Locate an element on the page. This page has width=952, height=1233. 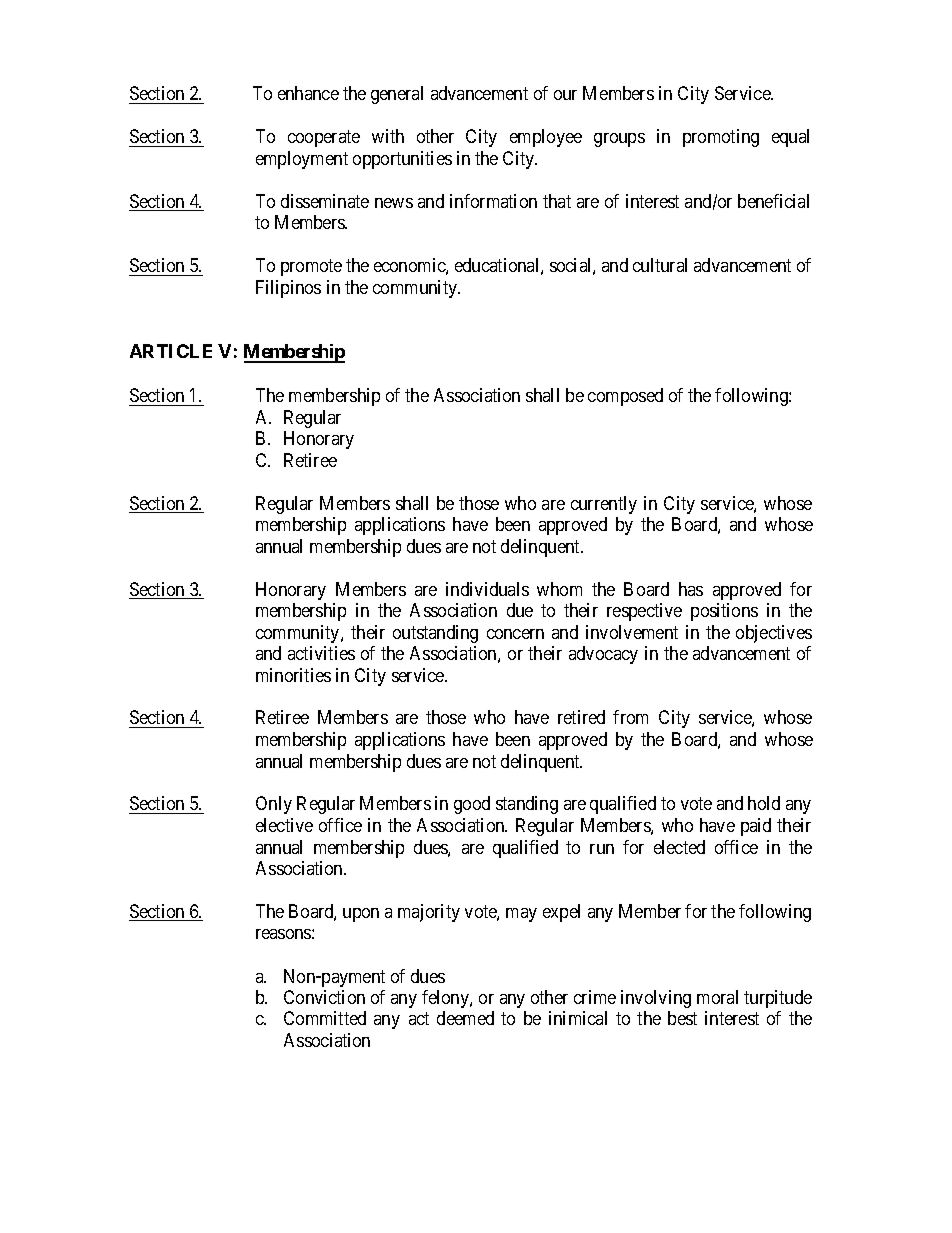
employee is located at coordinates (546, 138).
